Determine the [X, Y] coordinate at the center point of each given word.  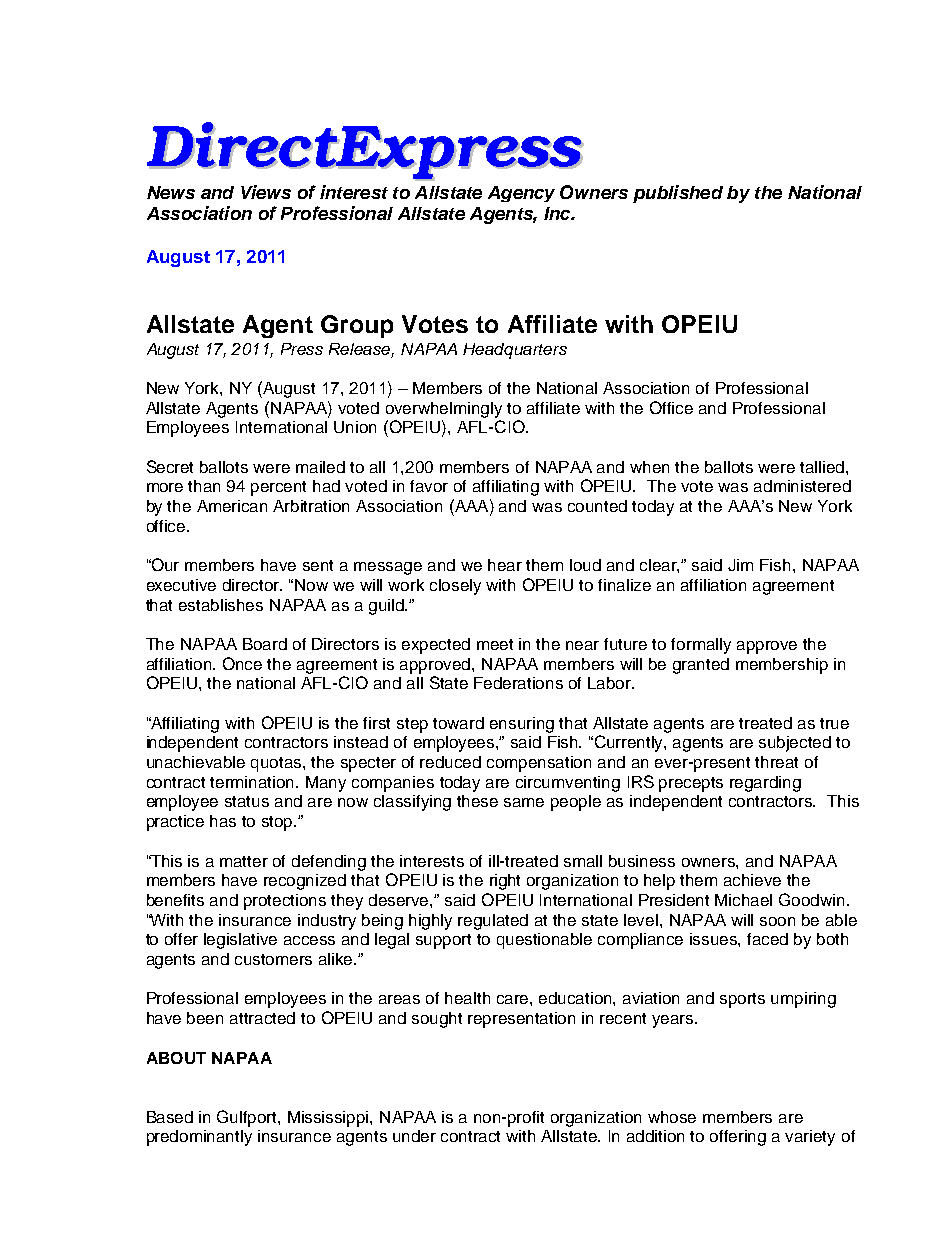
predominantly [199, 1138]
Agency [521, 194]
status [247, 801]
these [477, 801]
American [232, 506]
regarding [765, 784]
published [678, 194]
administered [802, 486]
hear [505, 565]
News [171, 192]
